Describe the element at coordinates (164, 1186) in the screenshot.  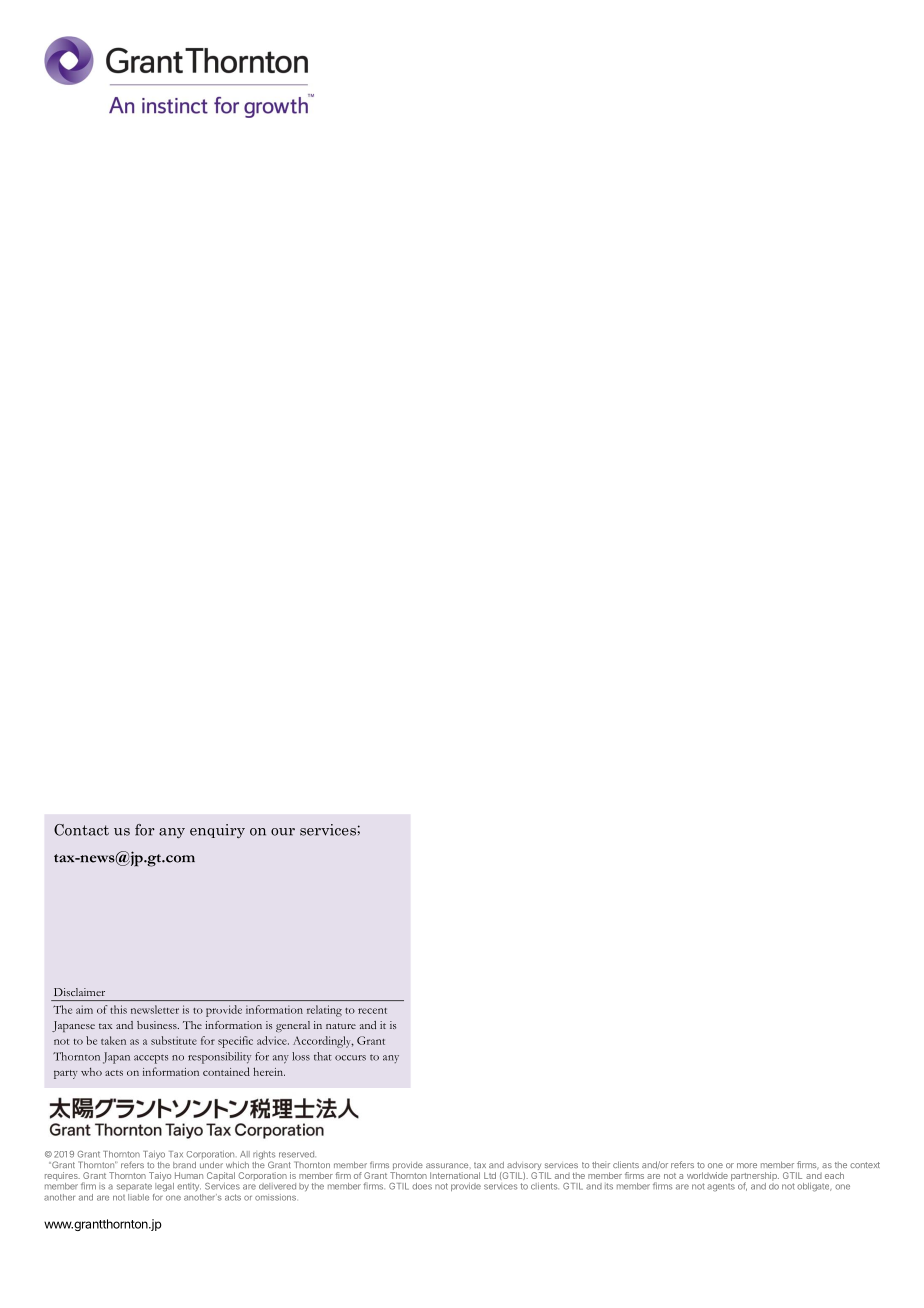
I see `legal` at that location.
